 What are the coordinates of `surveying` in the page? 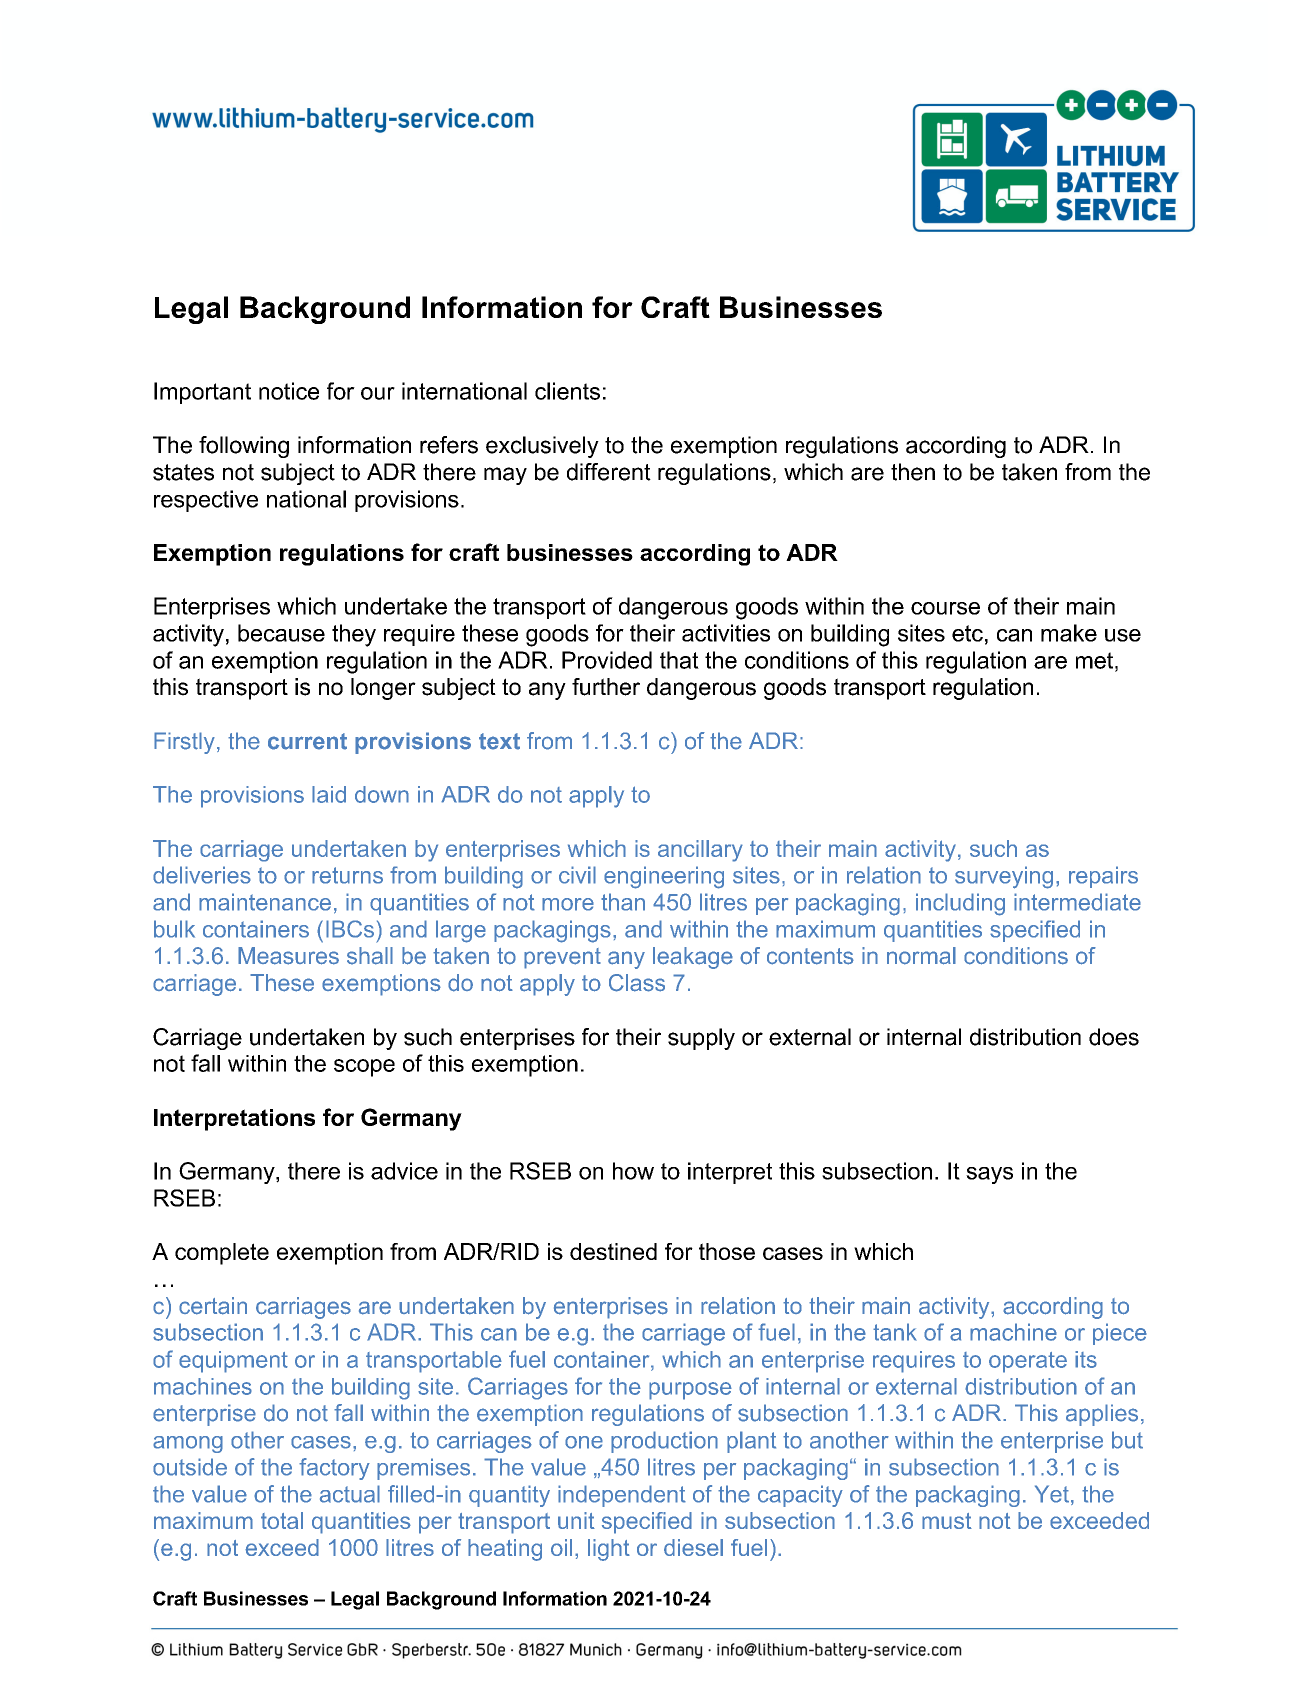 It's located at (1004, 877).
